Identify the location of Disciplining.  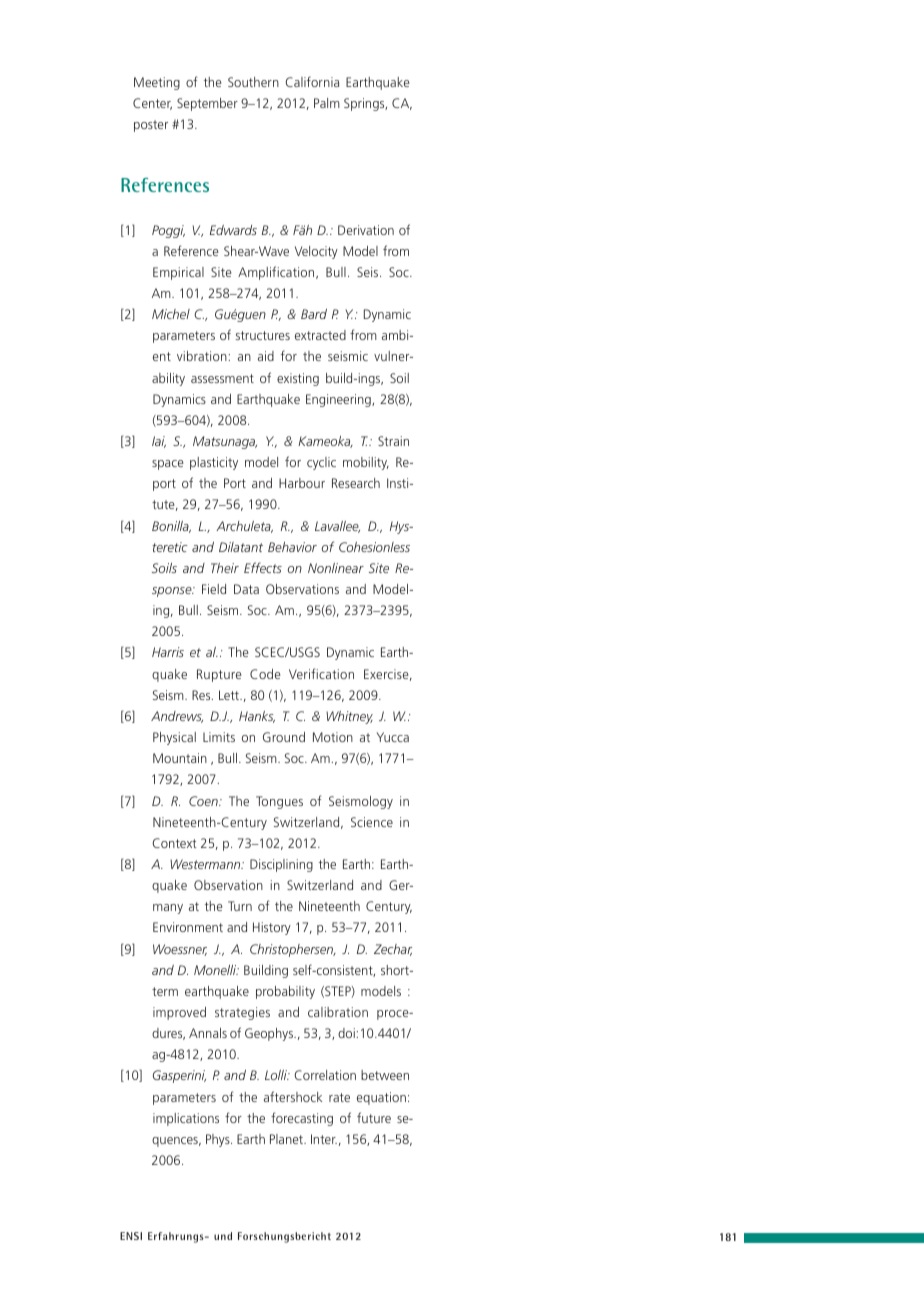
(281, 865).
